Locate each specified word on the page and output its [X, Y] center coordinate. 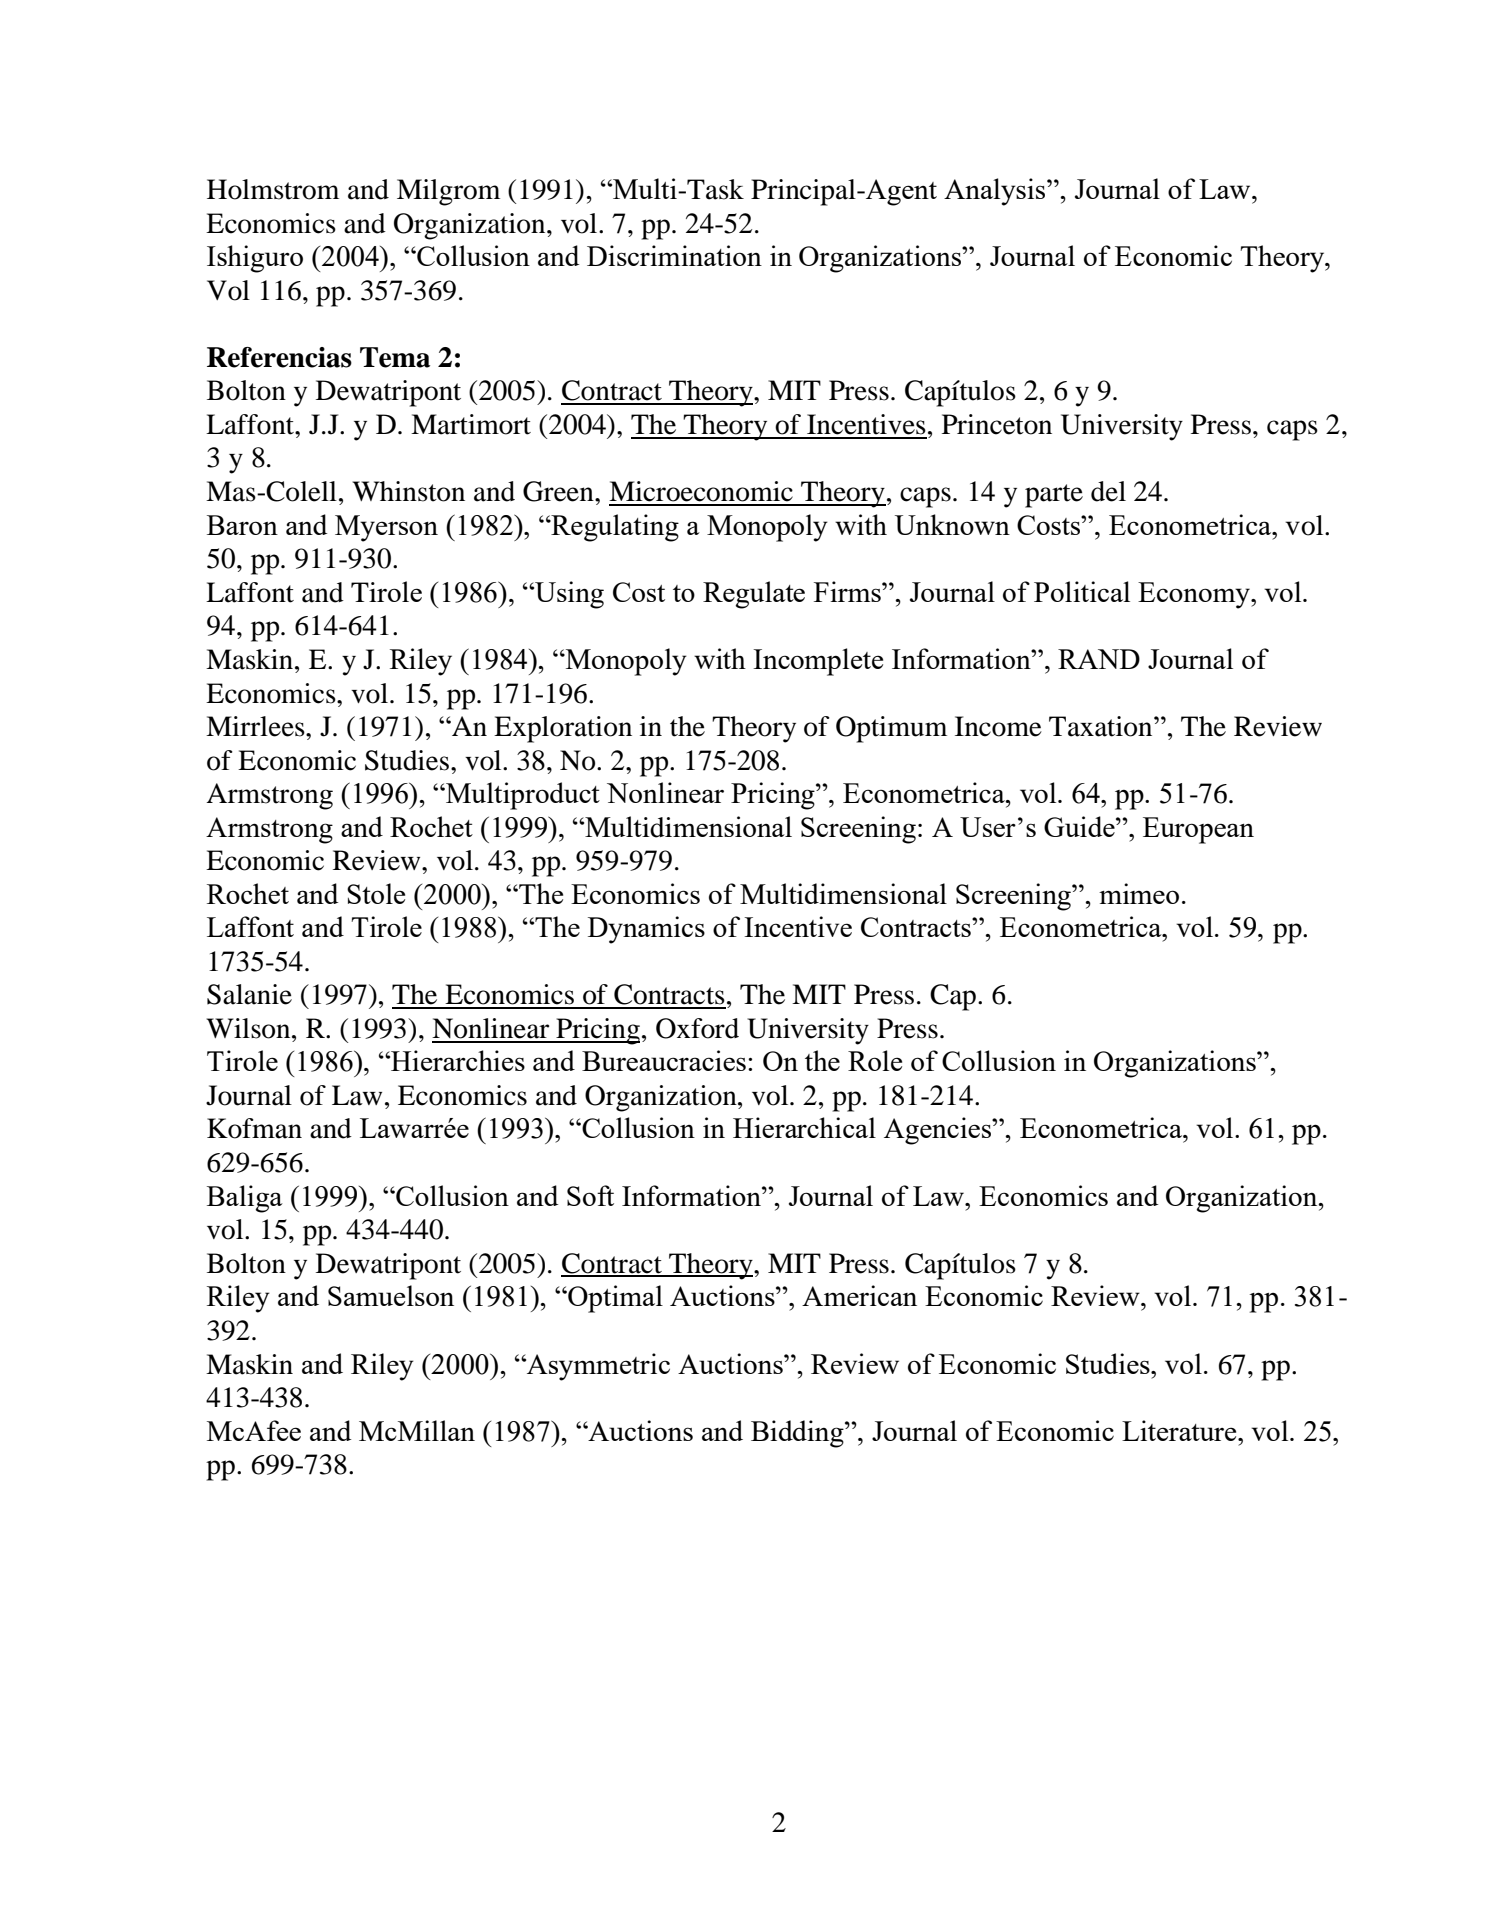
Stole [376, 893]
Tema [395, 357]
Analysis [996, 192]
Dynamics [646, 930]
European [1198, 830]
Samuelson [391, 1295]
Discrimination [674, 255]
